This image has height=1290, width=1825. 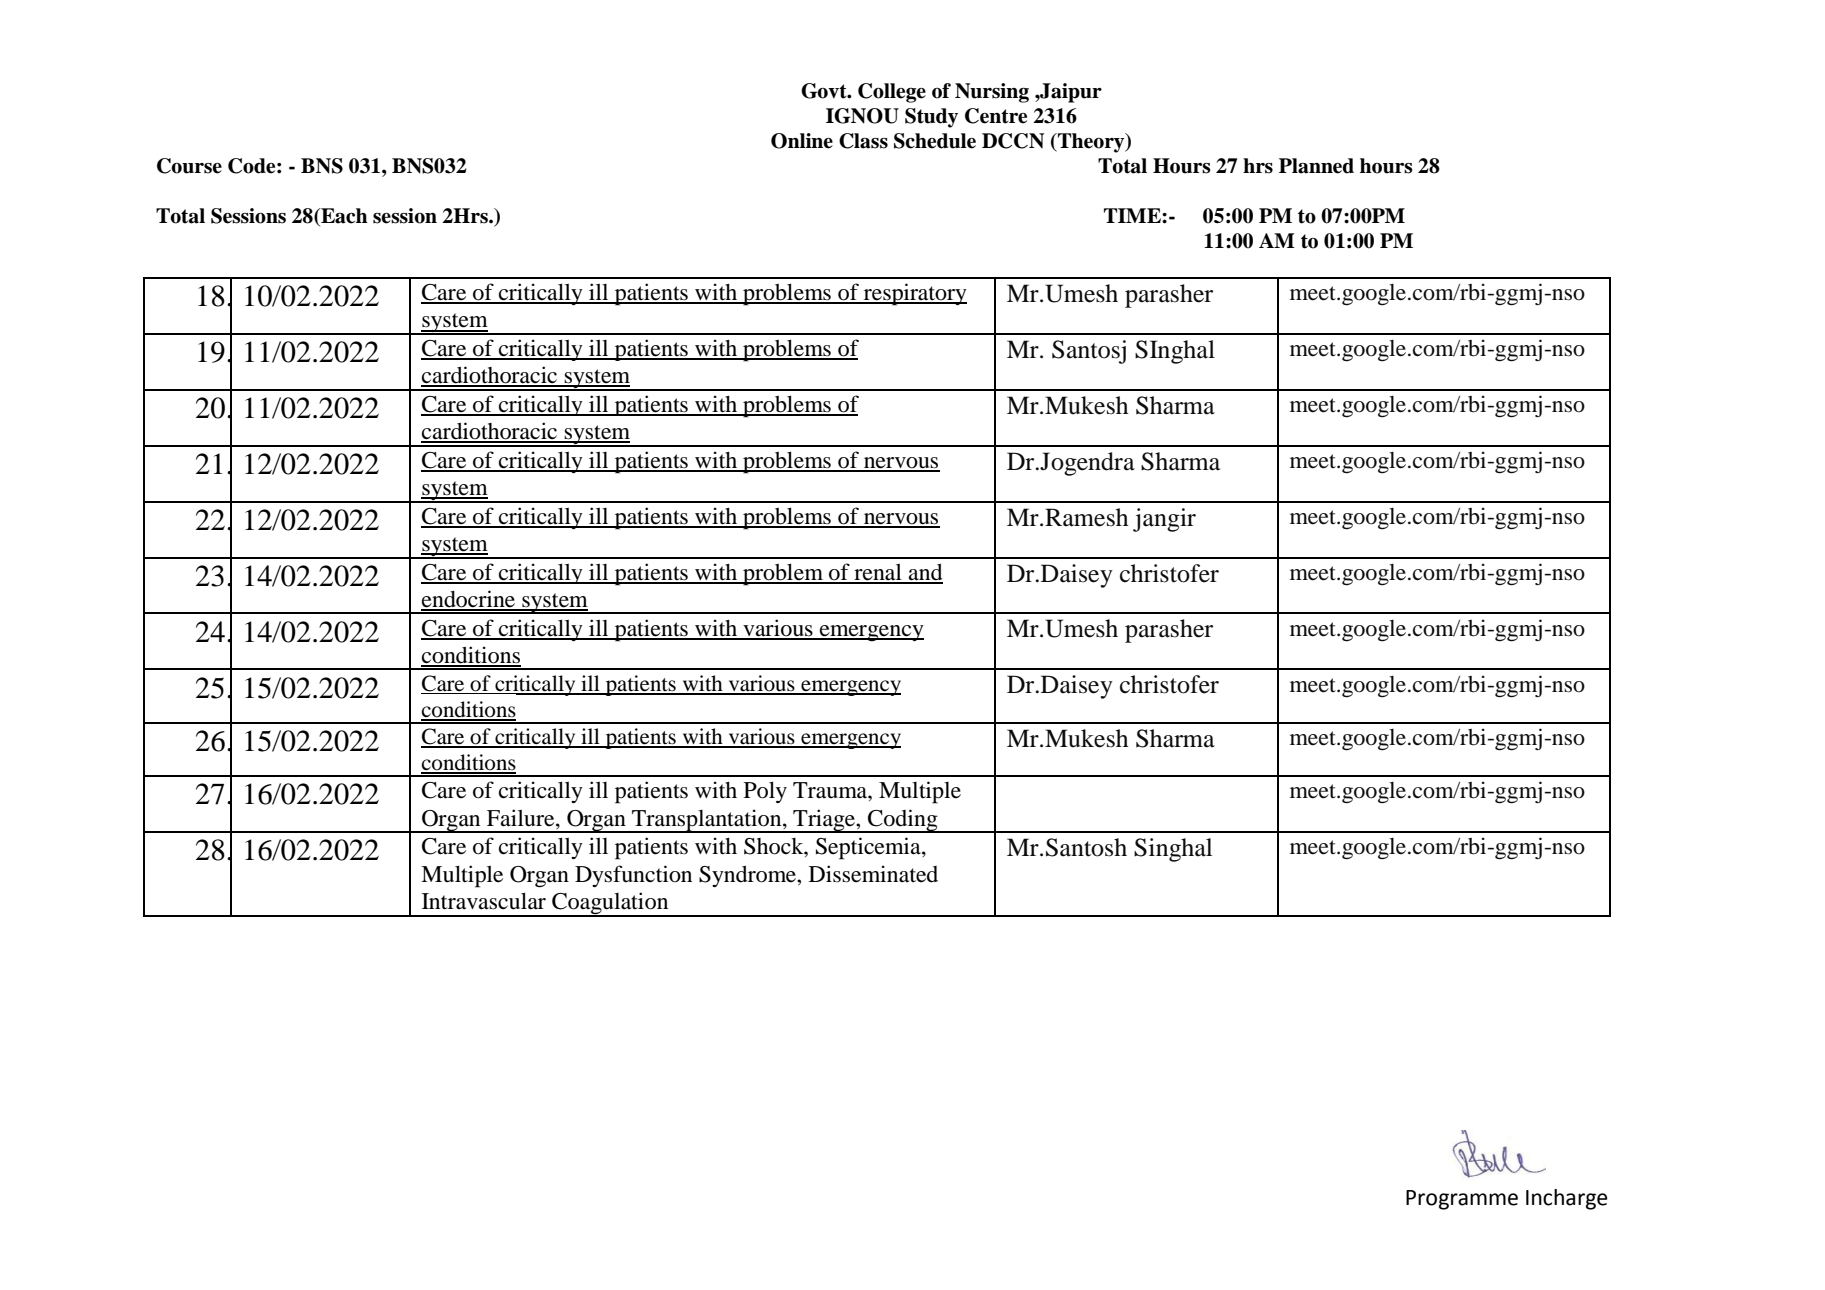 I want to click on Coagulation, so click(x=610, y=904).
